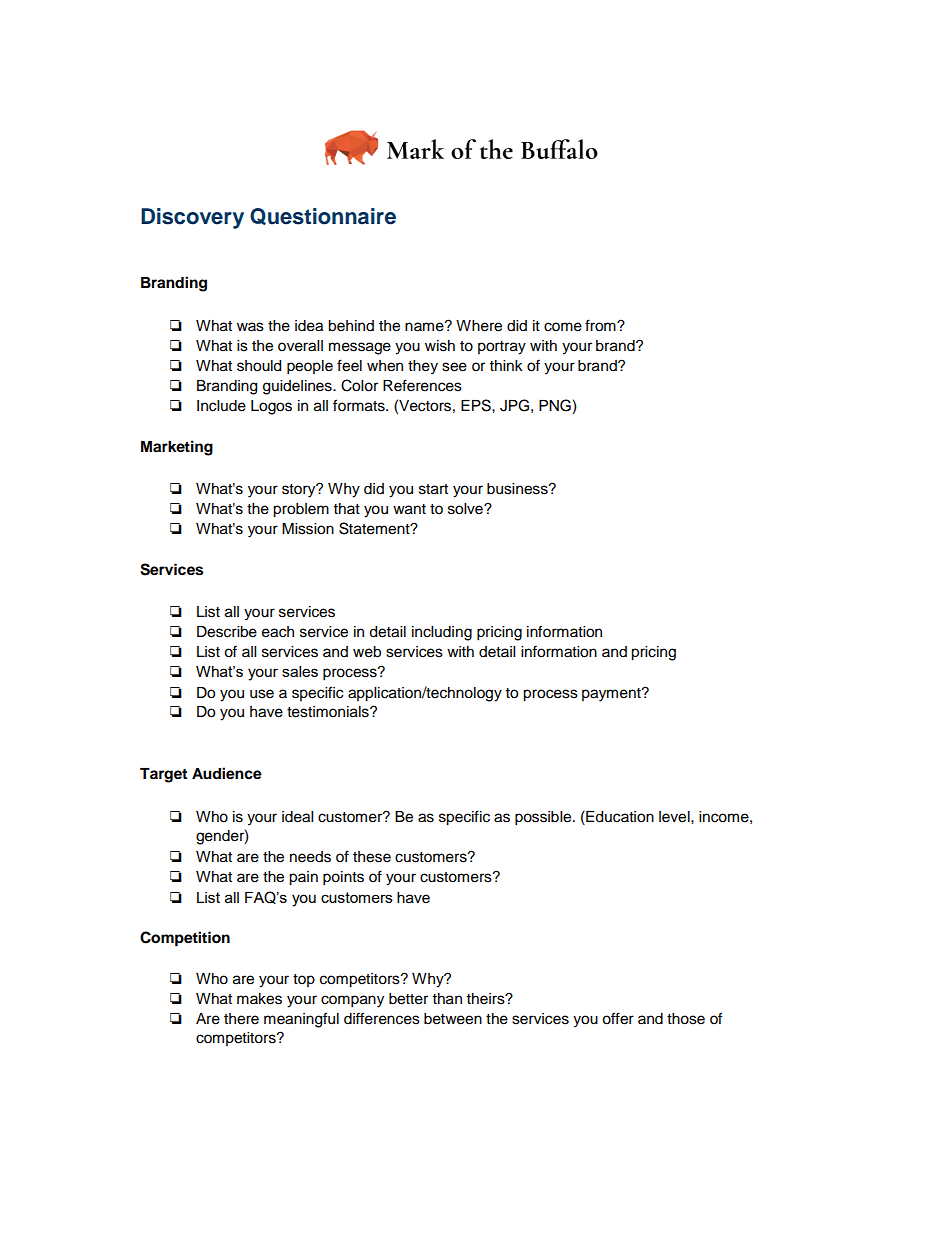 The width and height of the screenshot is (952, 1233). I want to click on Questionnaire, so click(323, 216).
